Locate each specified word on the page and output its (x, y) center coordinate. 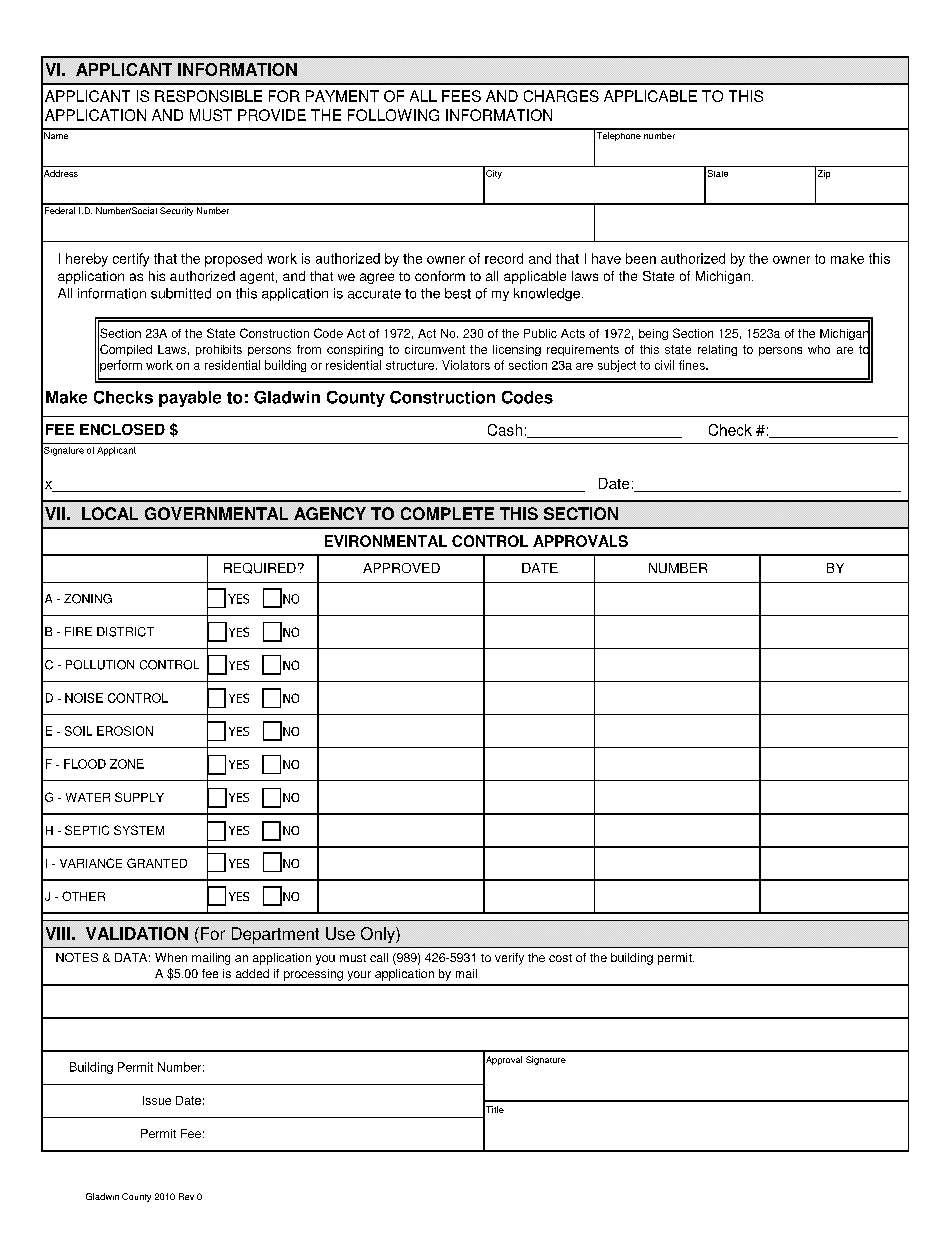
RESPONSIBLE (208, 96)
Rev (186, 1196)
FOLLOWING (393, 115)
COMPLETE (447, 513)
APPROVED (401, 568)
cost (560, 958)
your (359, 976)
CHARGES (561, 96)
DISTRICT (125, 632)
